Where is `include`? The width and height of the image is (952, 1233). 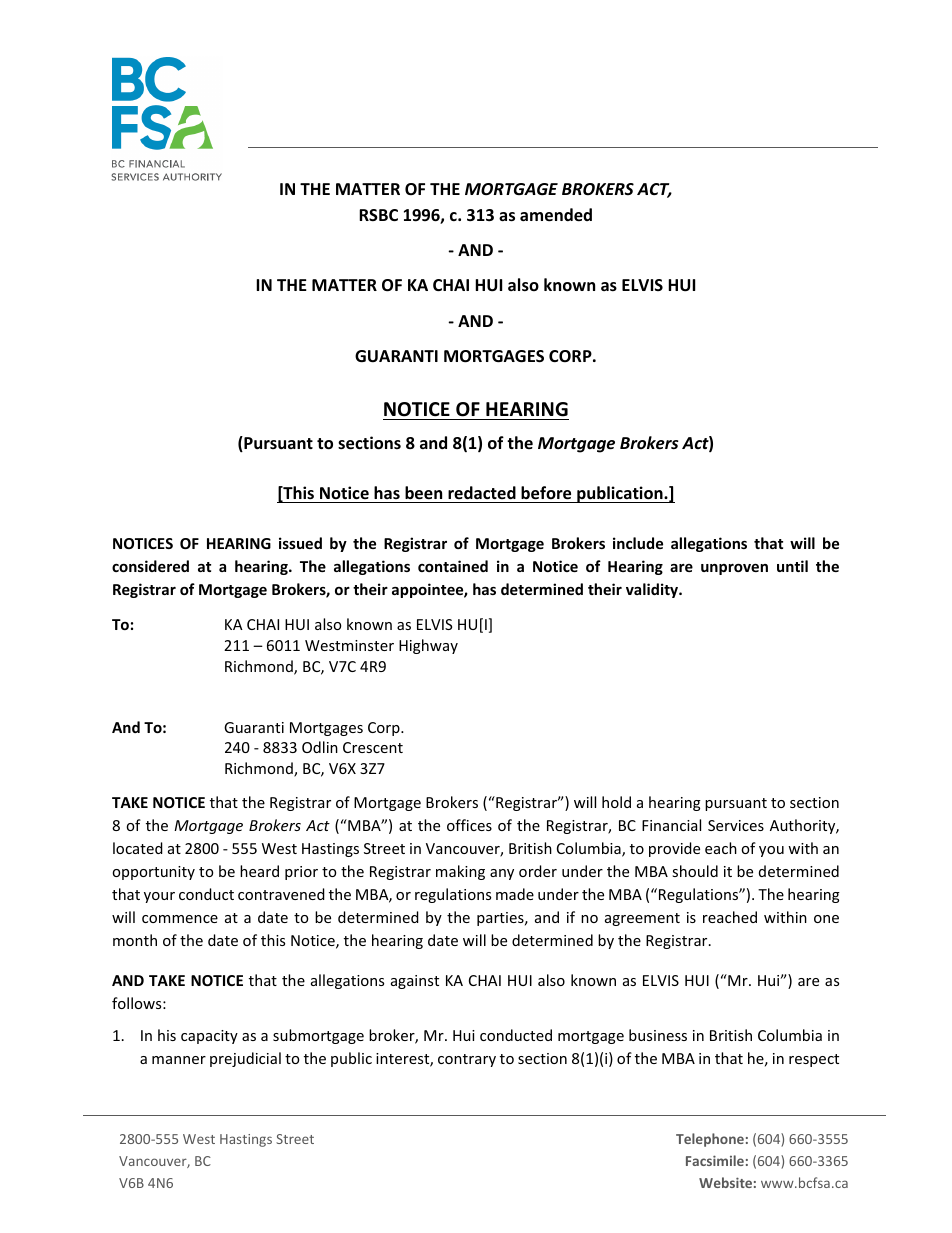
include is located at coordinates (638, 543).
